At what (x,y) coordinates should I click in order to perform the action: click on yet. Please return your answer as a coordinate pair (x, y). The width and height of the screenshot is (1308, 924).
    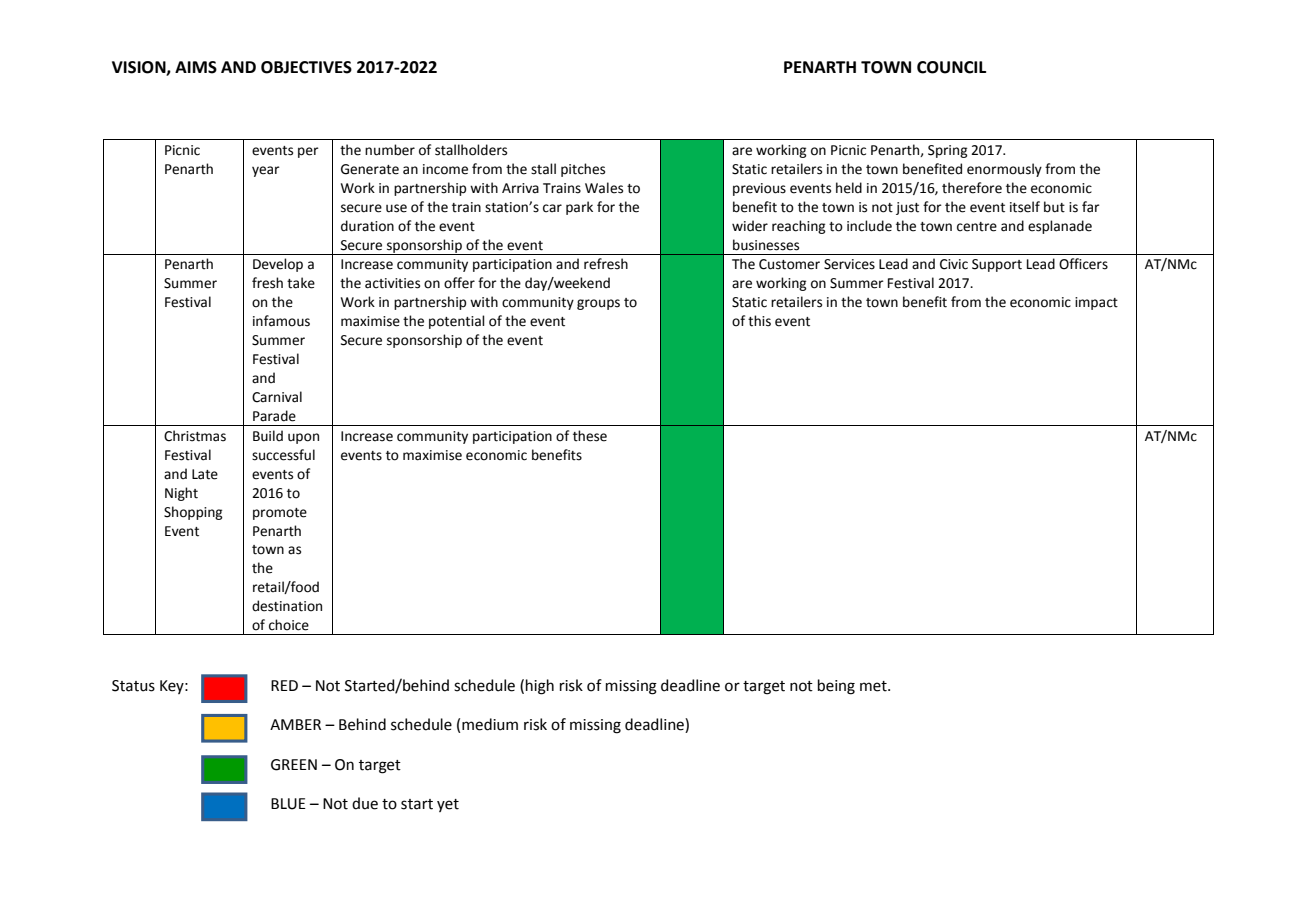
    Looking at the image, I should click on (448, 805).
